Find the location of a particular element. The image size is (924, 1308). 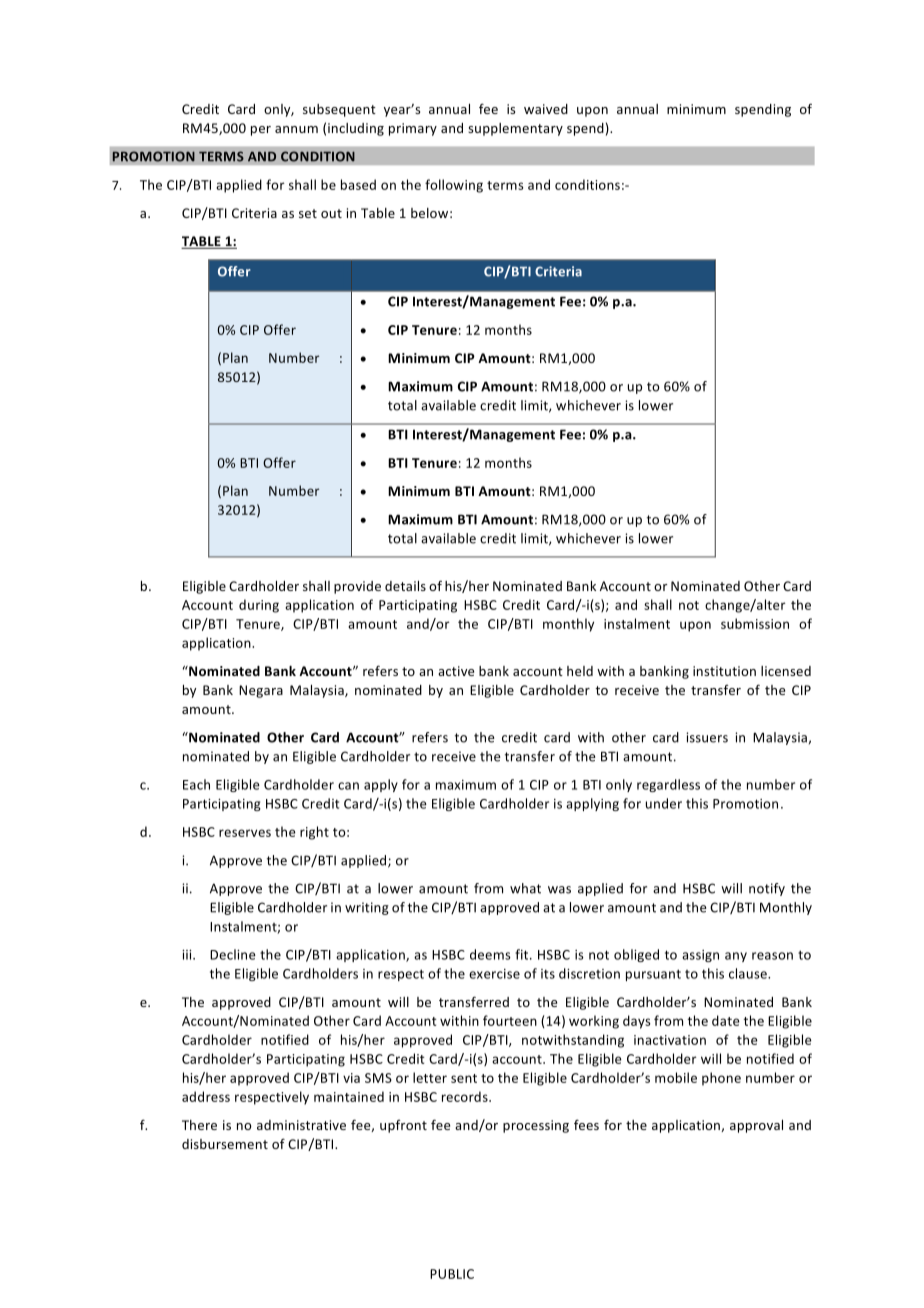

per is located at coordinates (261, 131).
